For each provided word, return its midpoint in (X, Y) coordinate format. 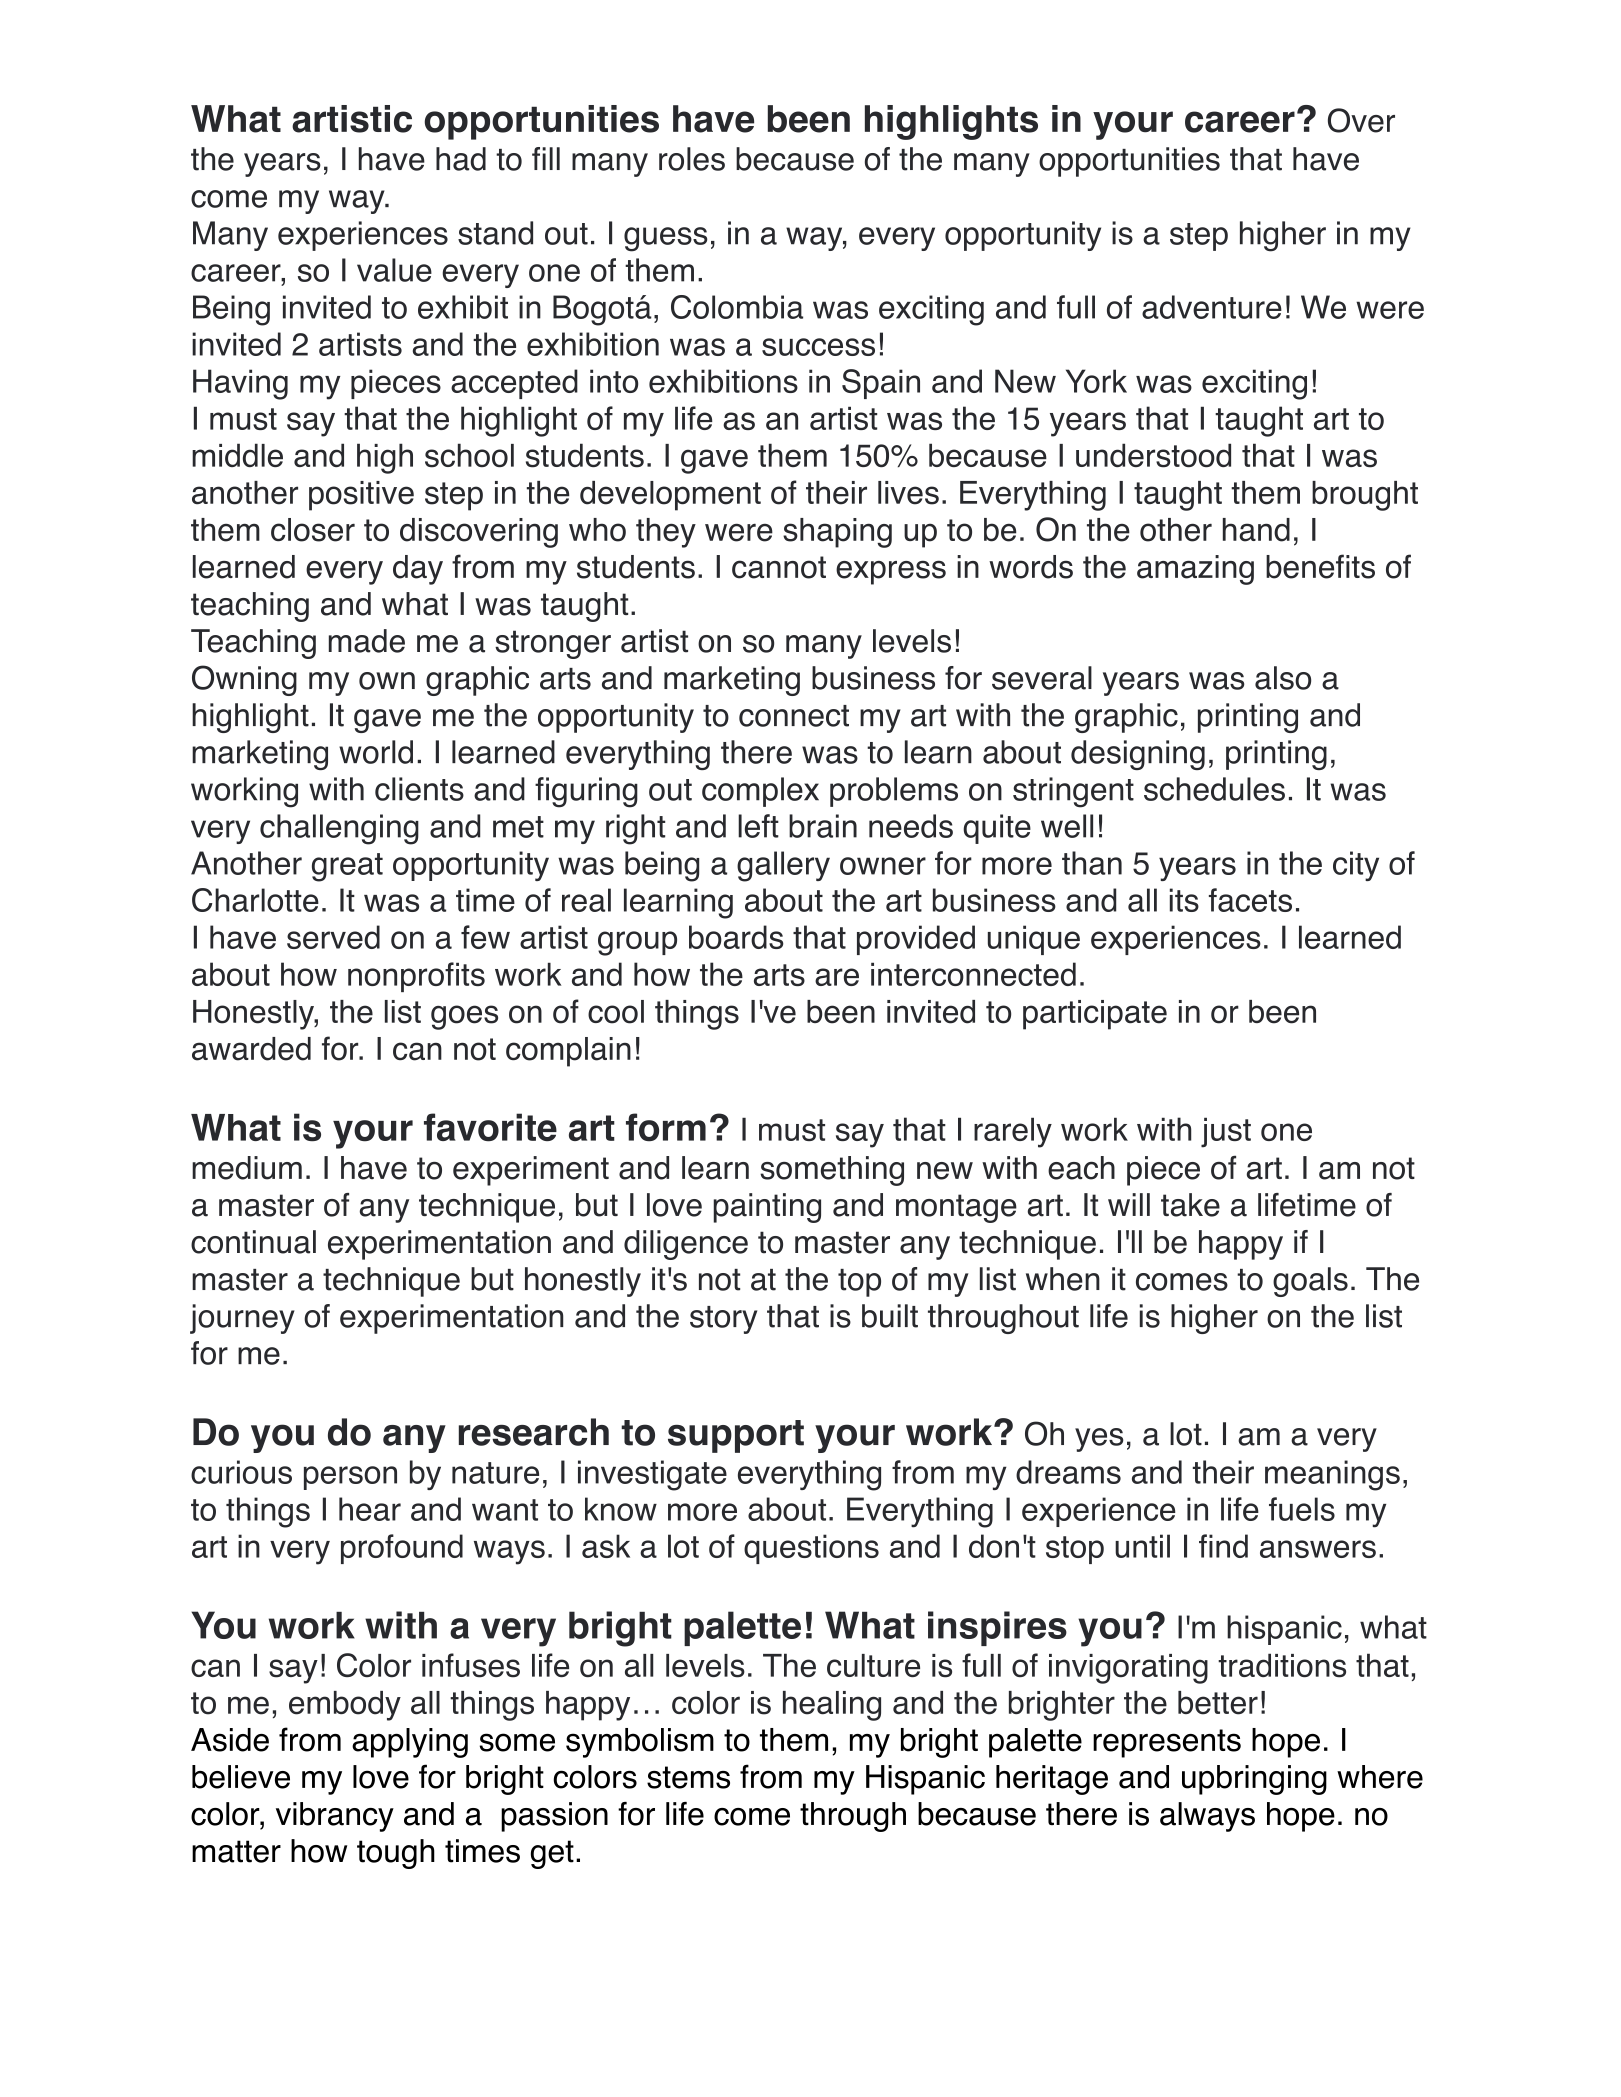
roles (692, 159)
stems (688, 1777)
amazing (1195, 570)
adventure (1212, 307)
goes (464, 1017)
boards (736, 937)
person (350, 1478)
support (736, 1436)
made (367, 641)
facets (1250, 900)
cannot (779, 567)
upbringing (1254, 1780)
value (394, 270)
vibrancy (335, 1817)
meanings (1332, 1475)
